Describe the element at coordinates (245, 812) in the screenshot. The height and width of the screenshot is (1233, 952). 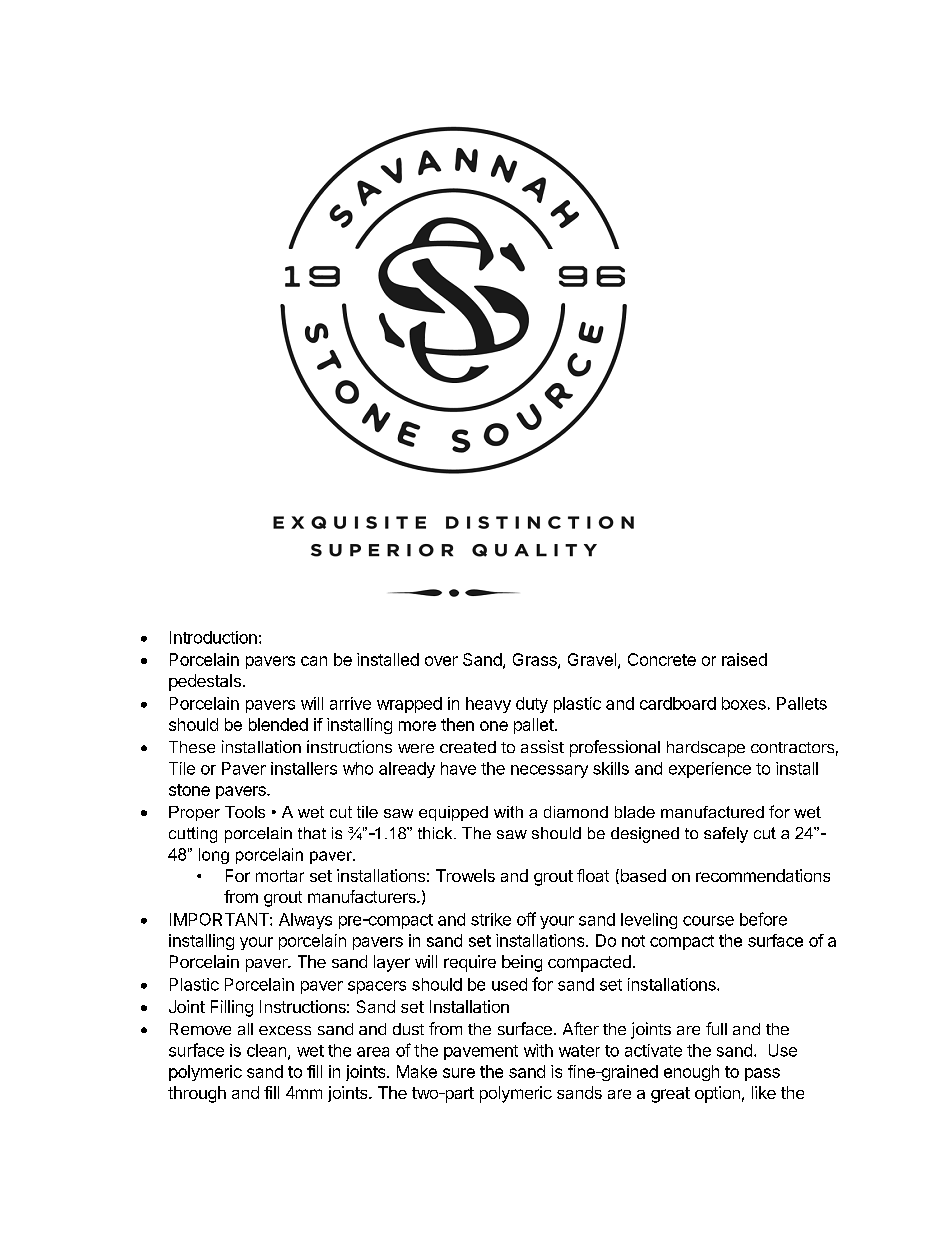
I see `Tools` at that location.
